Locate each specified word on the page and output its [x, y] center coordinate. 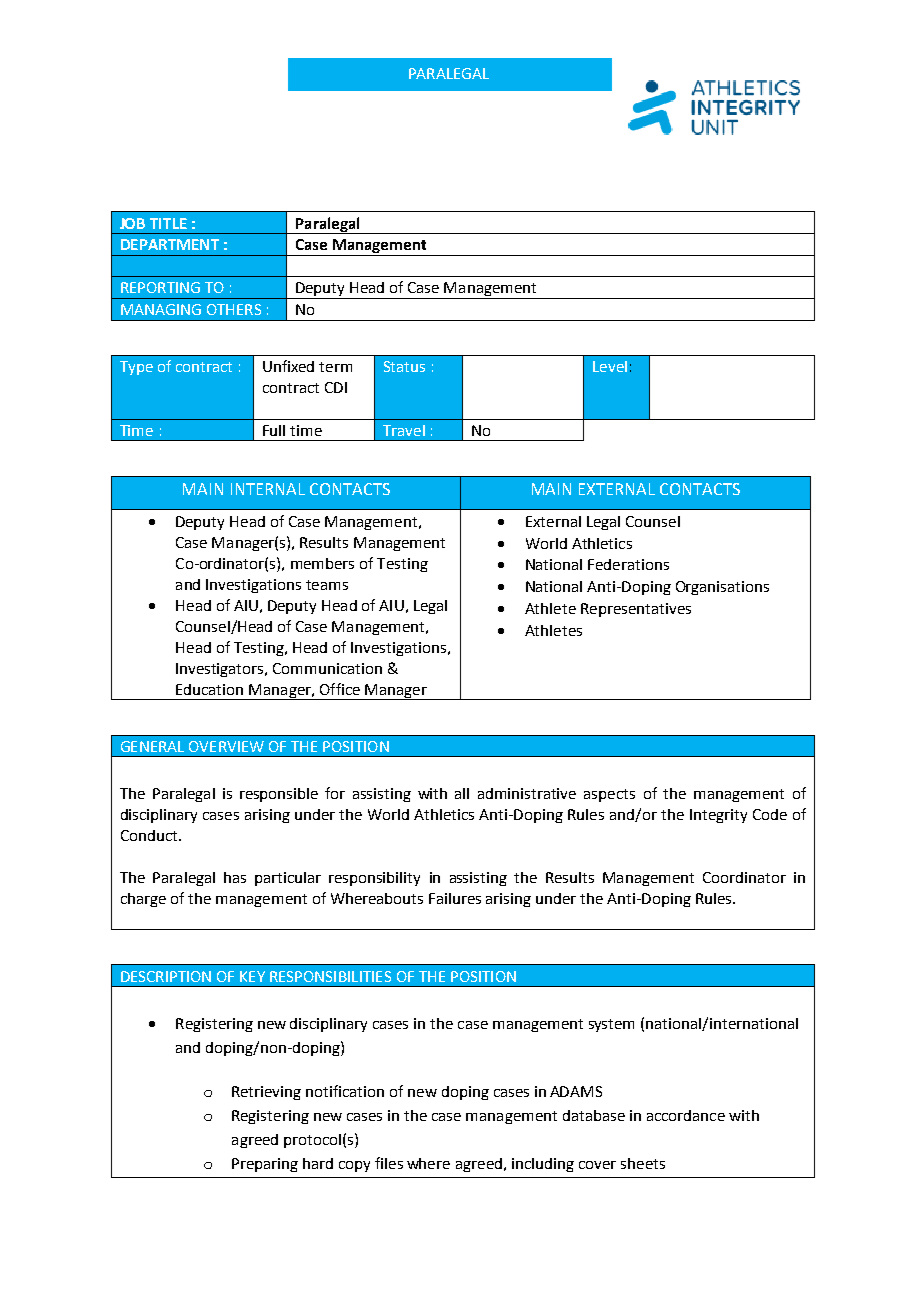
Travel [404, 430]
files [389, 1163]
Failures [455, 898]
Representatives [636, 610]
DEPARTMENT [170, 244]
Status [404, 366]
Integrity [718, 816]
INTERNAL [268, 489]
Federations [628, 564]
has [235, 877]
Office [340, 689]
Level [610, 366]
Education [209, 689]
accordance [686, 1115]
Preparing [265, 1165]
